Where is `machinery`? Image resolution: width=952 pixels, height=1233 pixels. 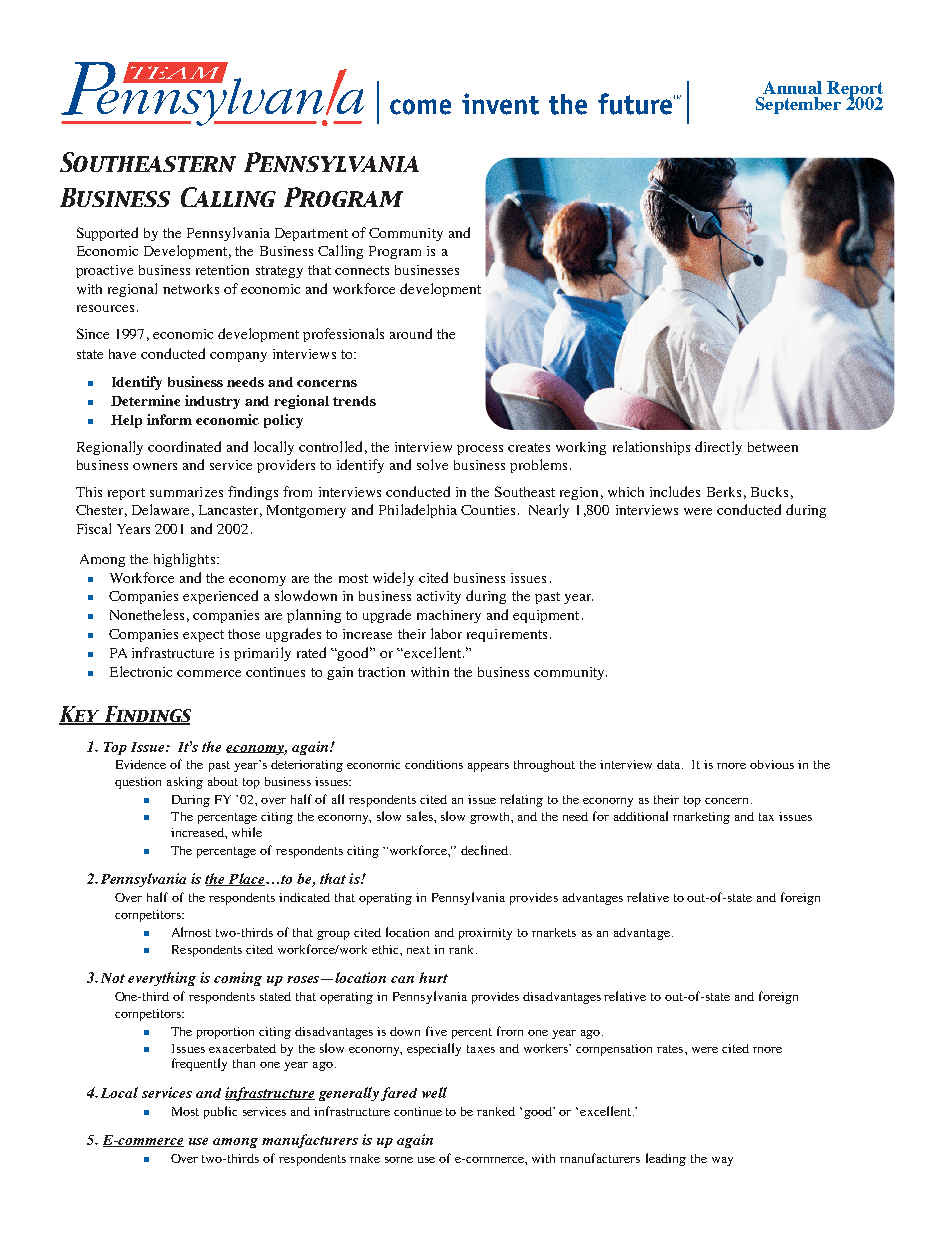
machinery is located at coordinates (449, 616).
